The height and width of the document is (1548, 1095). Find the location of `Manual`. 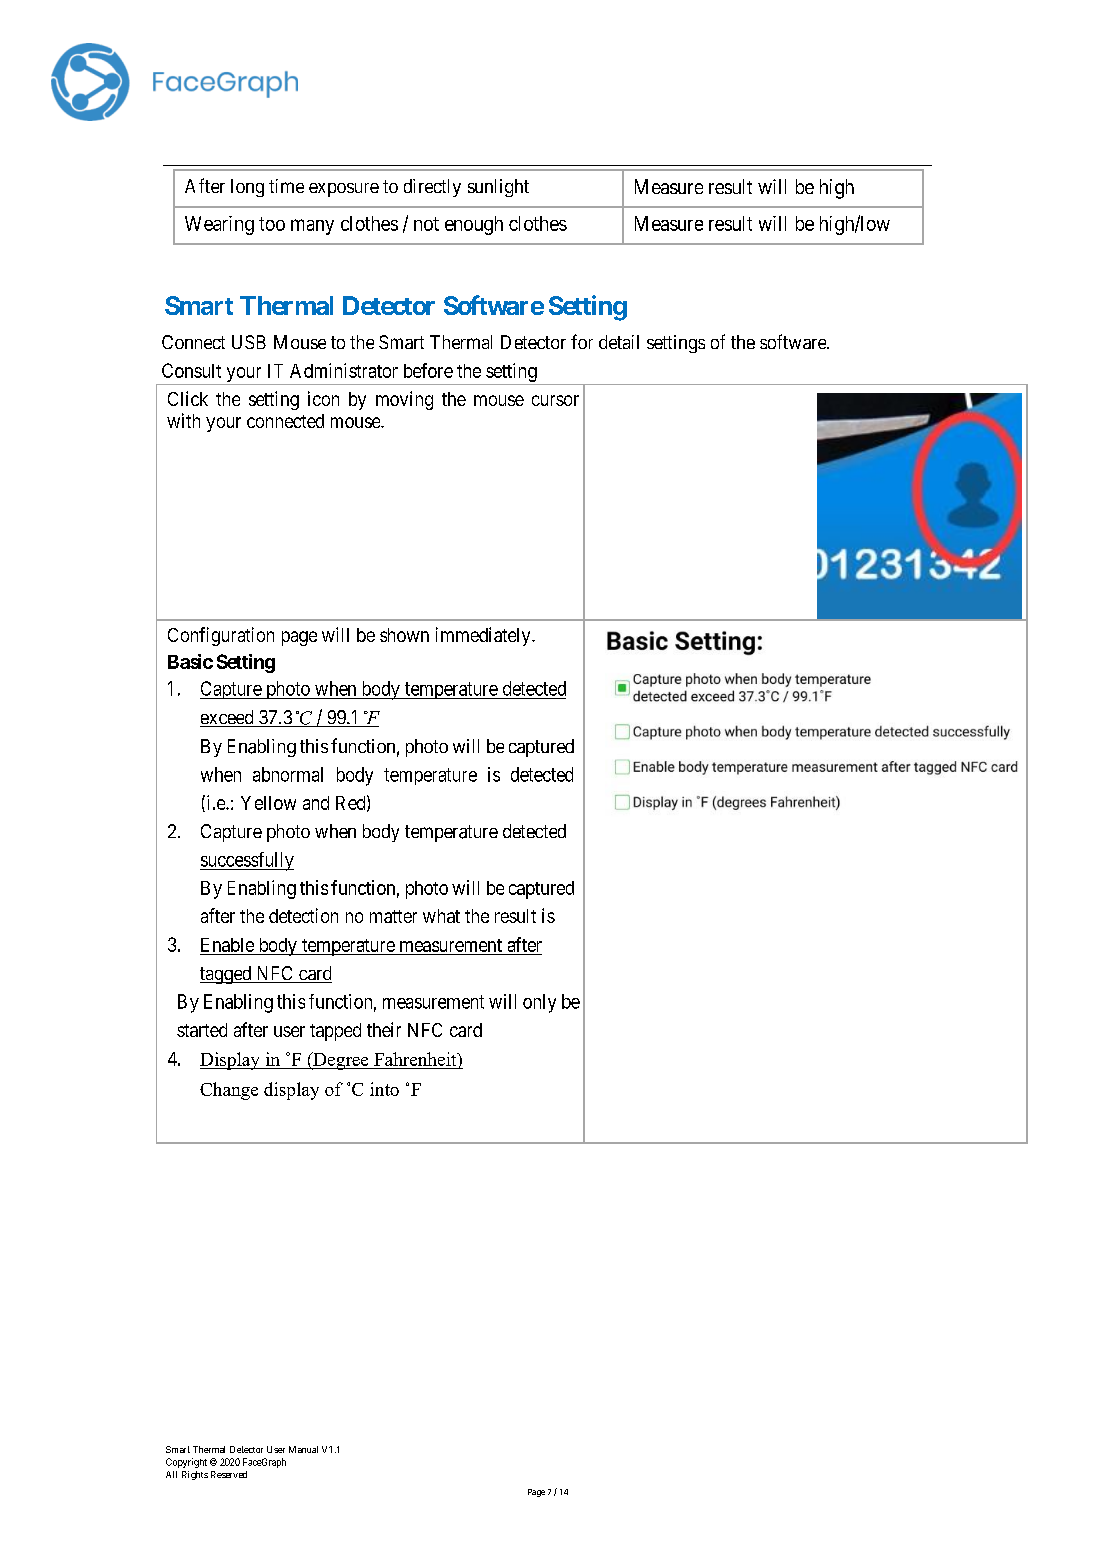

Manual is located at coordinates (303, 1449).
